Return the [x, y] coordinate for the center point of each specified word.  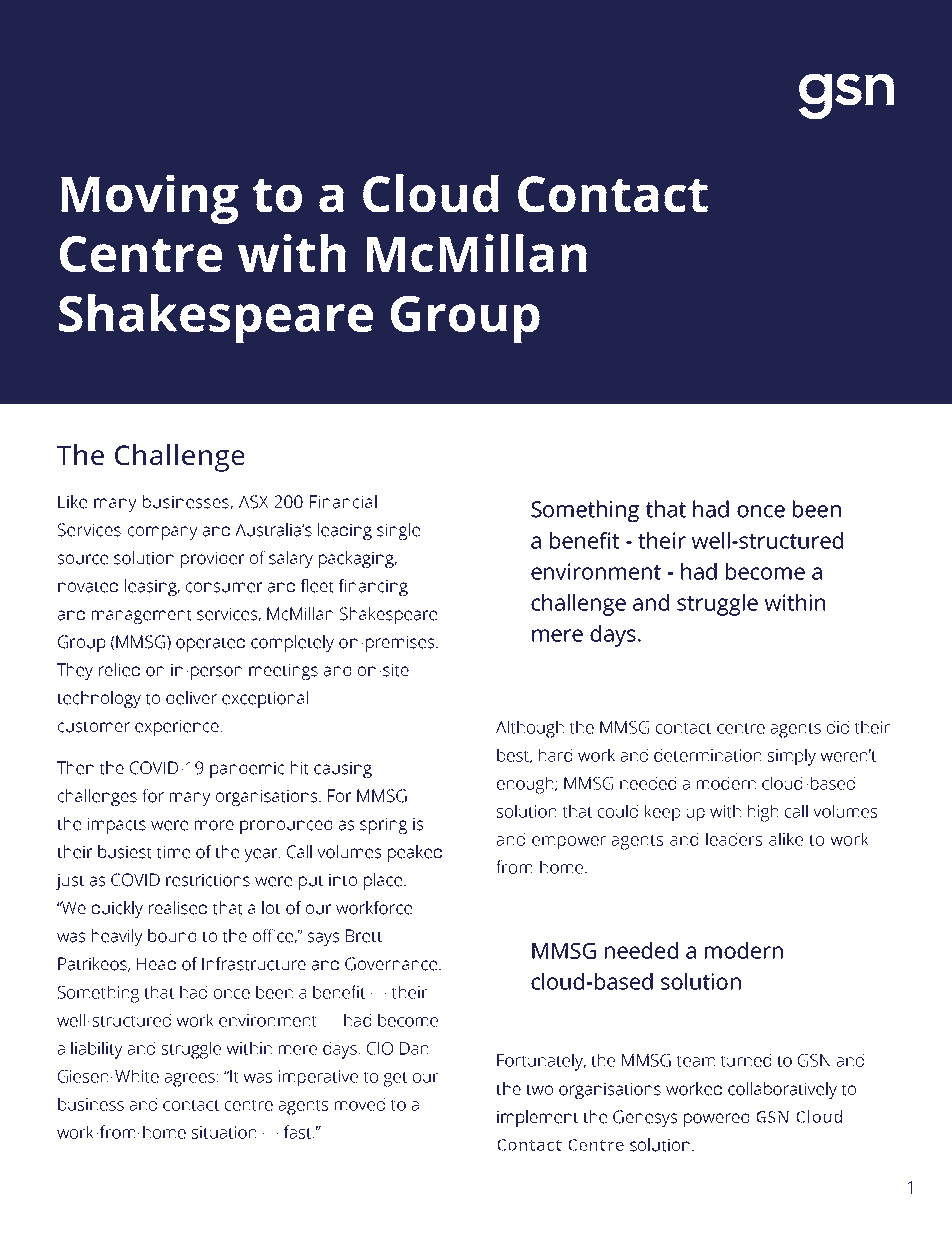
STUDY [151, 134]
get [396, 1079]
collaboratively [782, 1090]
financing [373, 587]
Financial [343, 502]
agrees [190, 1080]
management [142, 616]
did [838, 727]
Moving [150, 199]
